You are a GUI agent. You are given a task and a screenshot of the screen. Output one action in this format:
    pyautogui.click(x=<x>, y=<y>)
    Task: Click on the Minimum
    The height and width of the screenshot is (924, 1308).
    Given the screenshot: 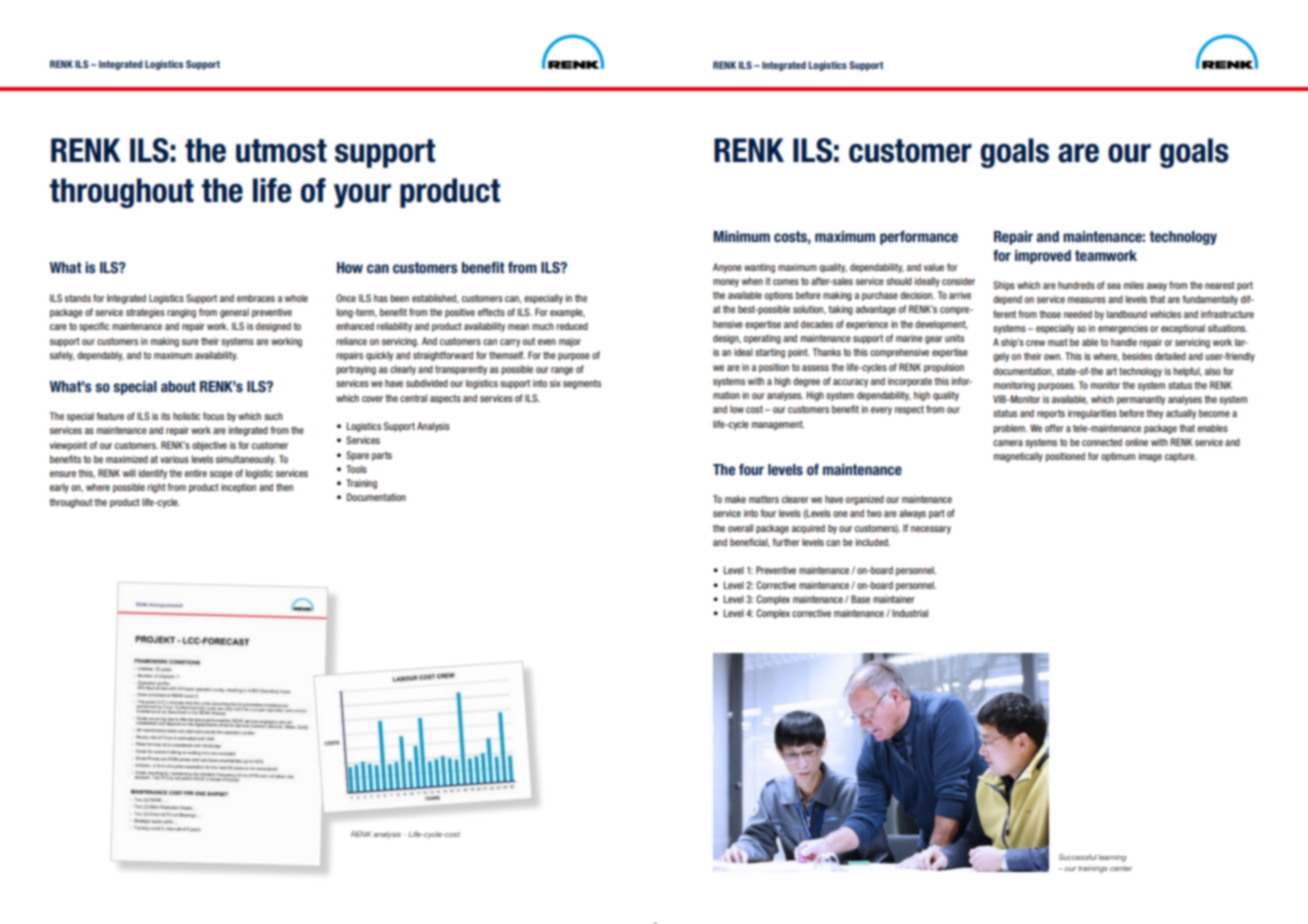 What is the action you would take?
    pyautogui.click(x=741, y=236)
